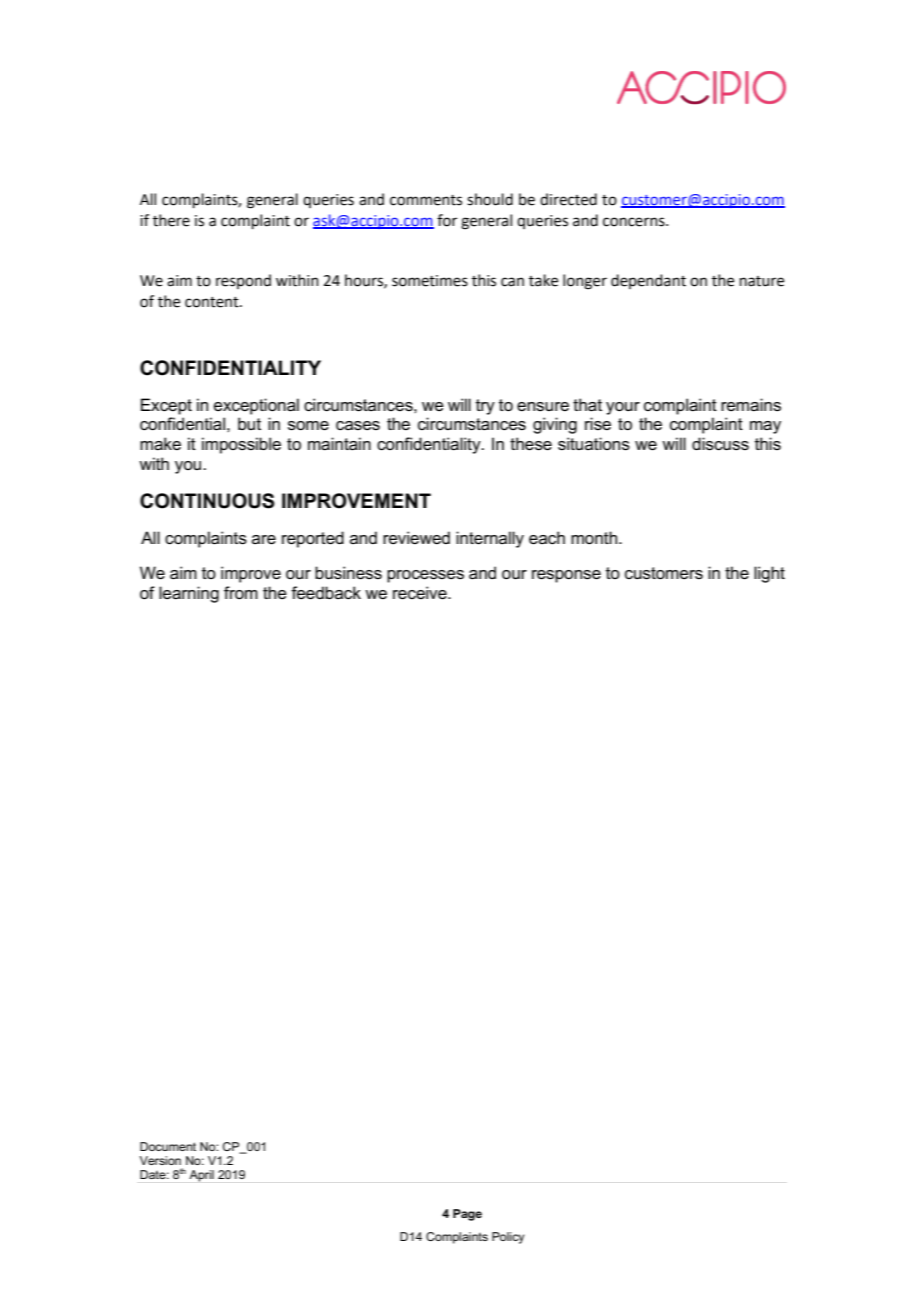 The image size is (924, 1308). I want to click on from, so click(241, 592).
